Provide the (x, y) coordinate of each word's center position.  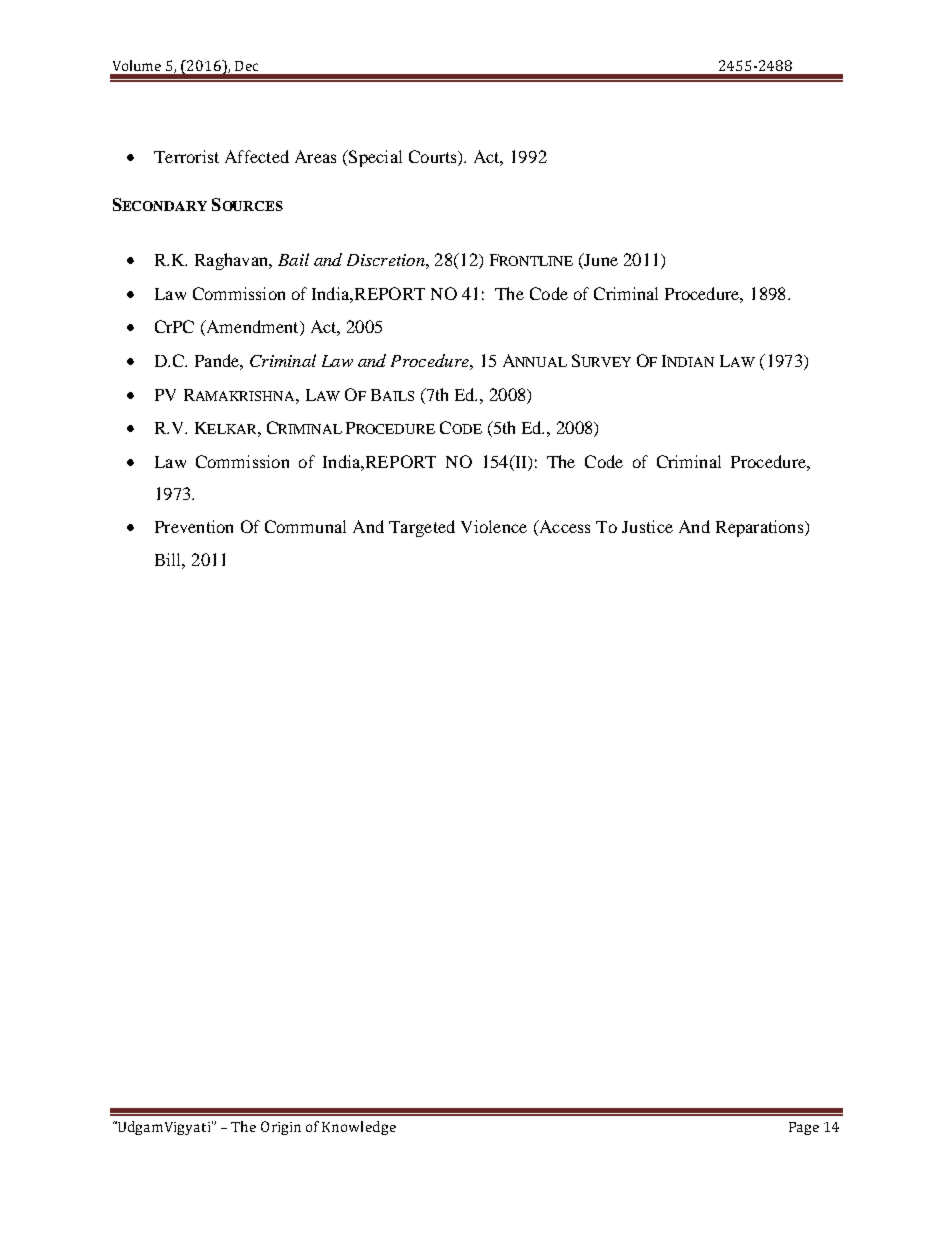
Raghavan (233, 261)
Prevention (194, 526)
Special (374, 158)
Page (804, 1128)
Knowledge (359, 1128)
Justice (647, 526)
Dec (246, 66)
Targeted (422, 528)
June (600, 261)
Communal (305, 526)
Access (563, 528)
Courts (434, 158)
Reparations (761, 528)
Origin (281, 1128)
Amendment (252, 328)
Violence (494, 526)
